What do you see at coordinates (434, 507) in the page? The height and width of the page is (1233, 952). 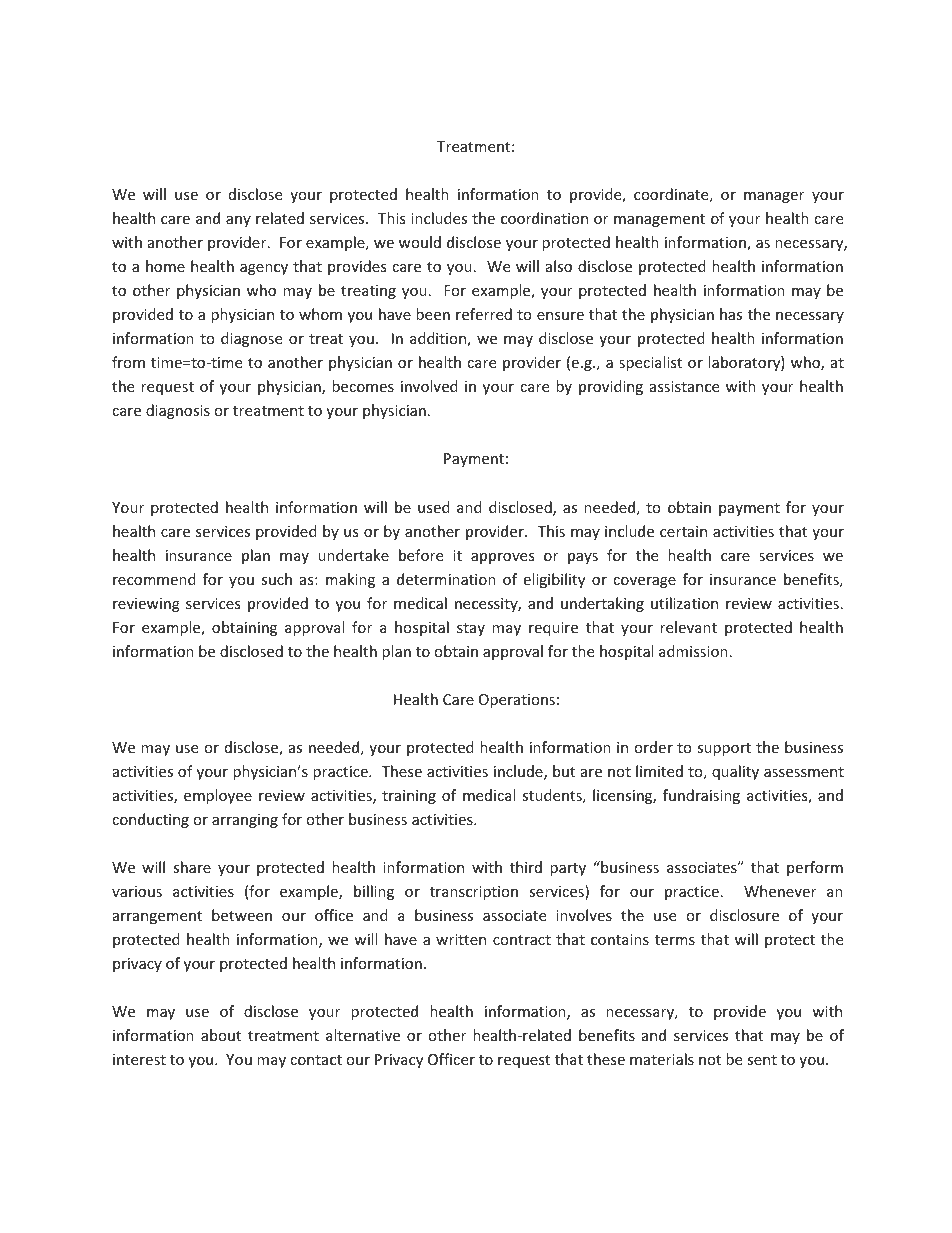 I see `used` at bounding box center [434, 507].
